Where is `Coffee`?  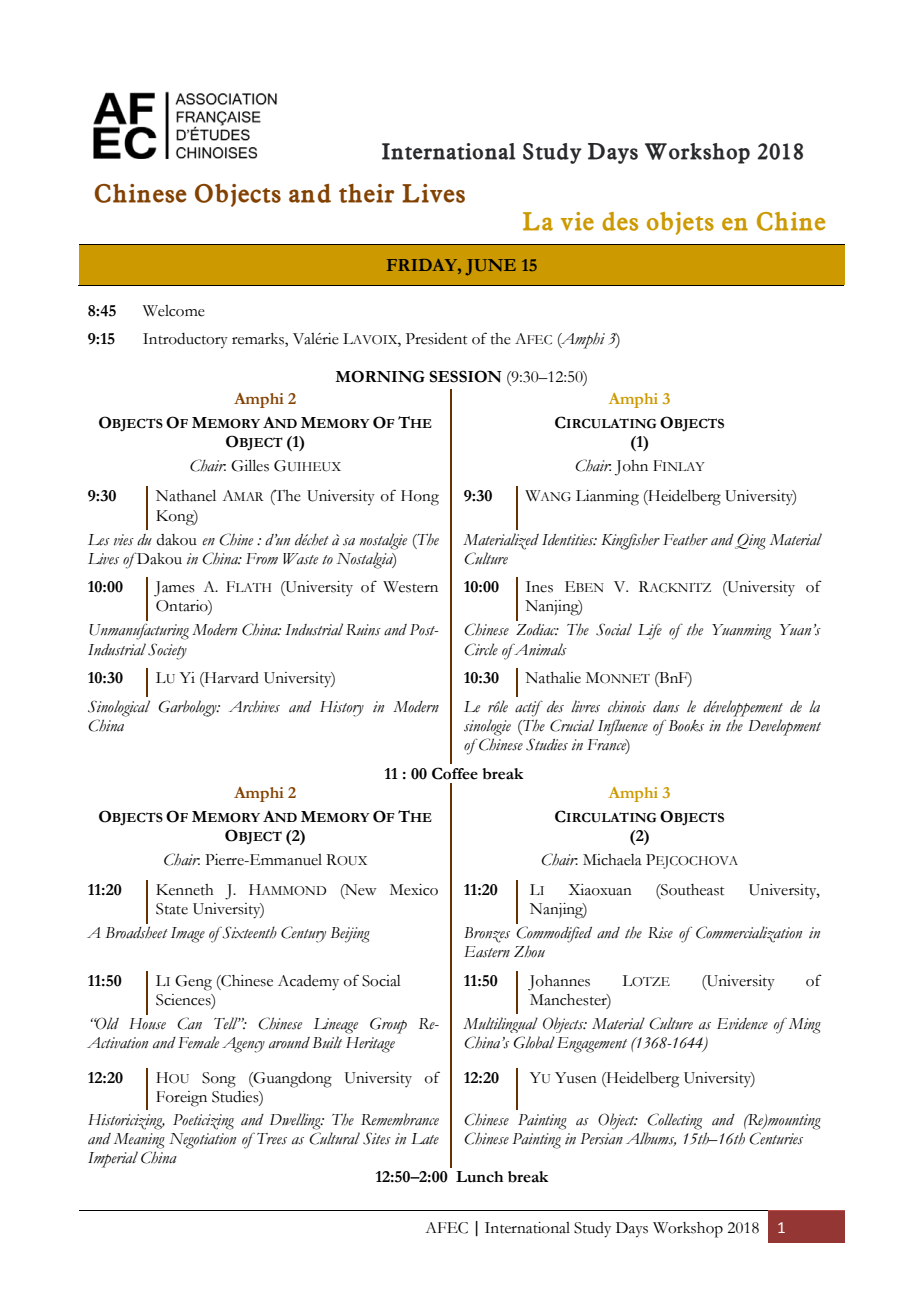
Coffee is located at coordinates (455, 773).
